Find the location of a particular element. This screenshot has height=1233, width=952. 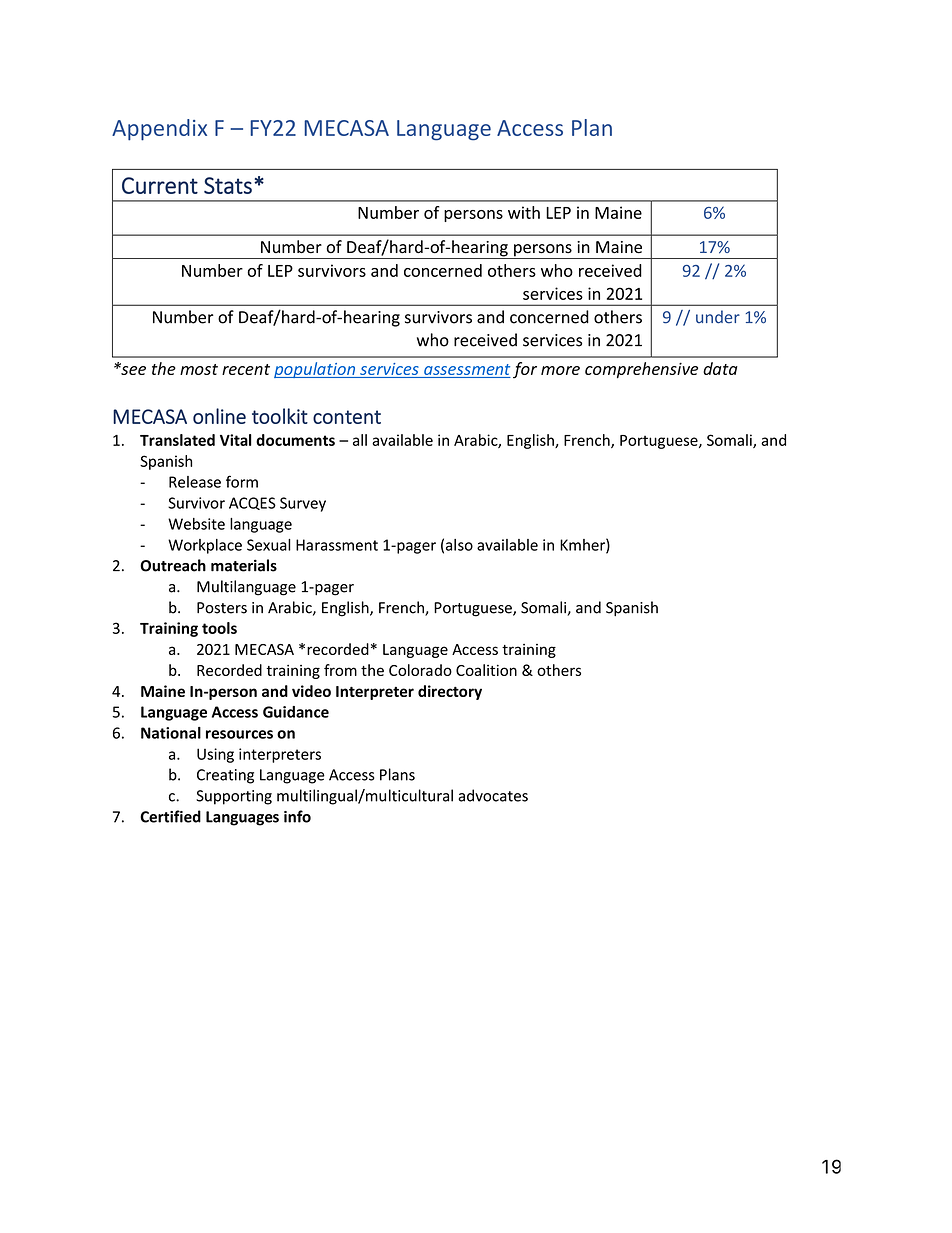

comprehensive is located at coordinates (641, 370).
